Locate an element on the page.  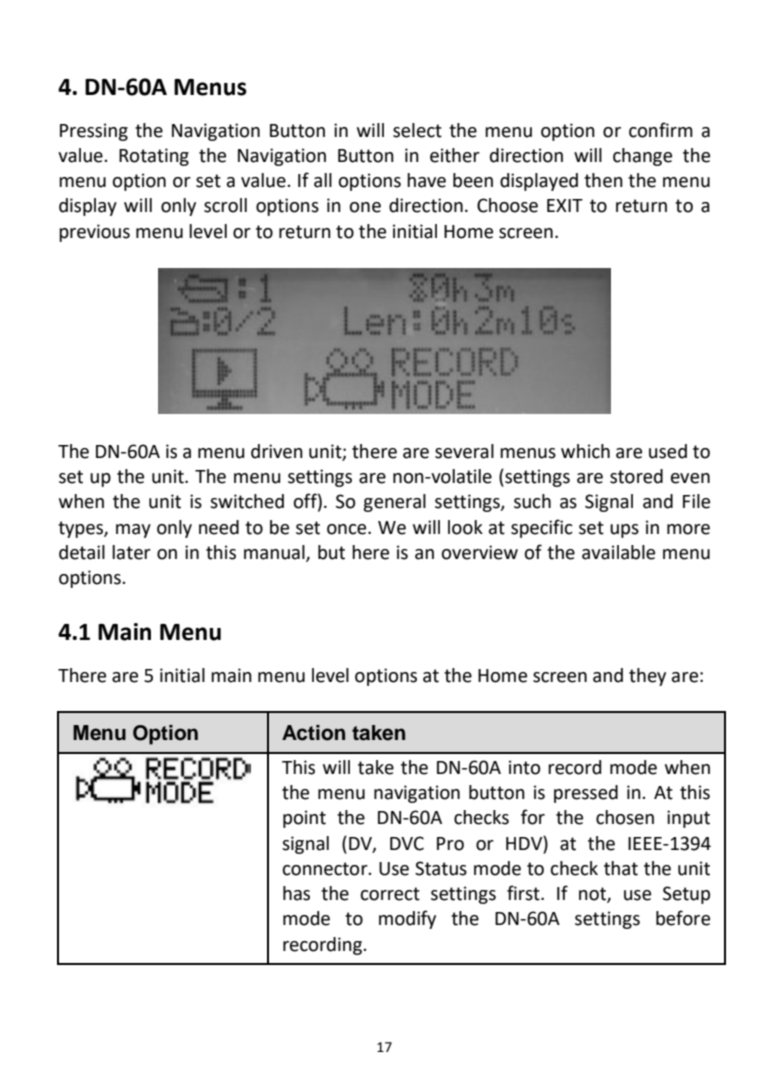
change is located at coordinates (642, 157).
